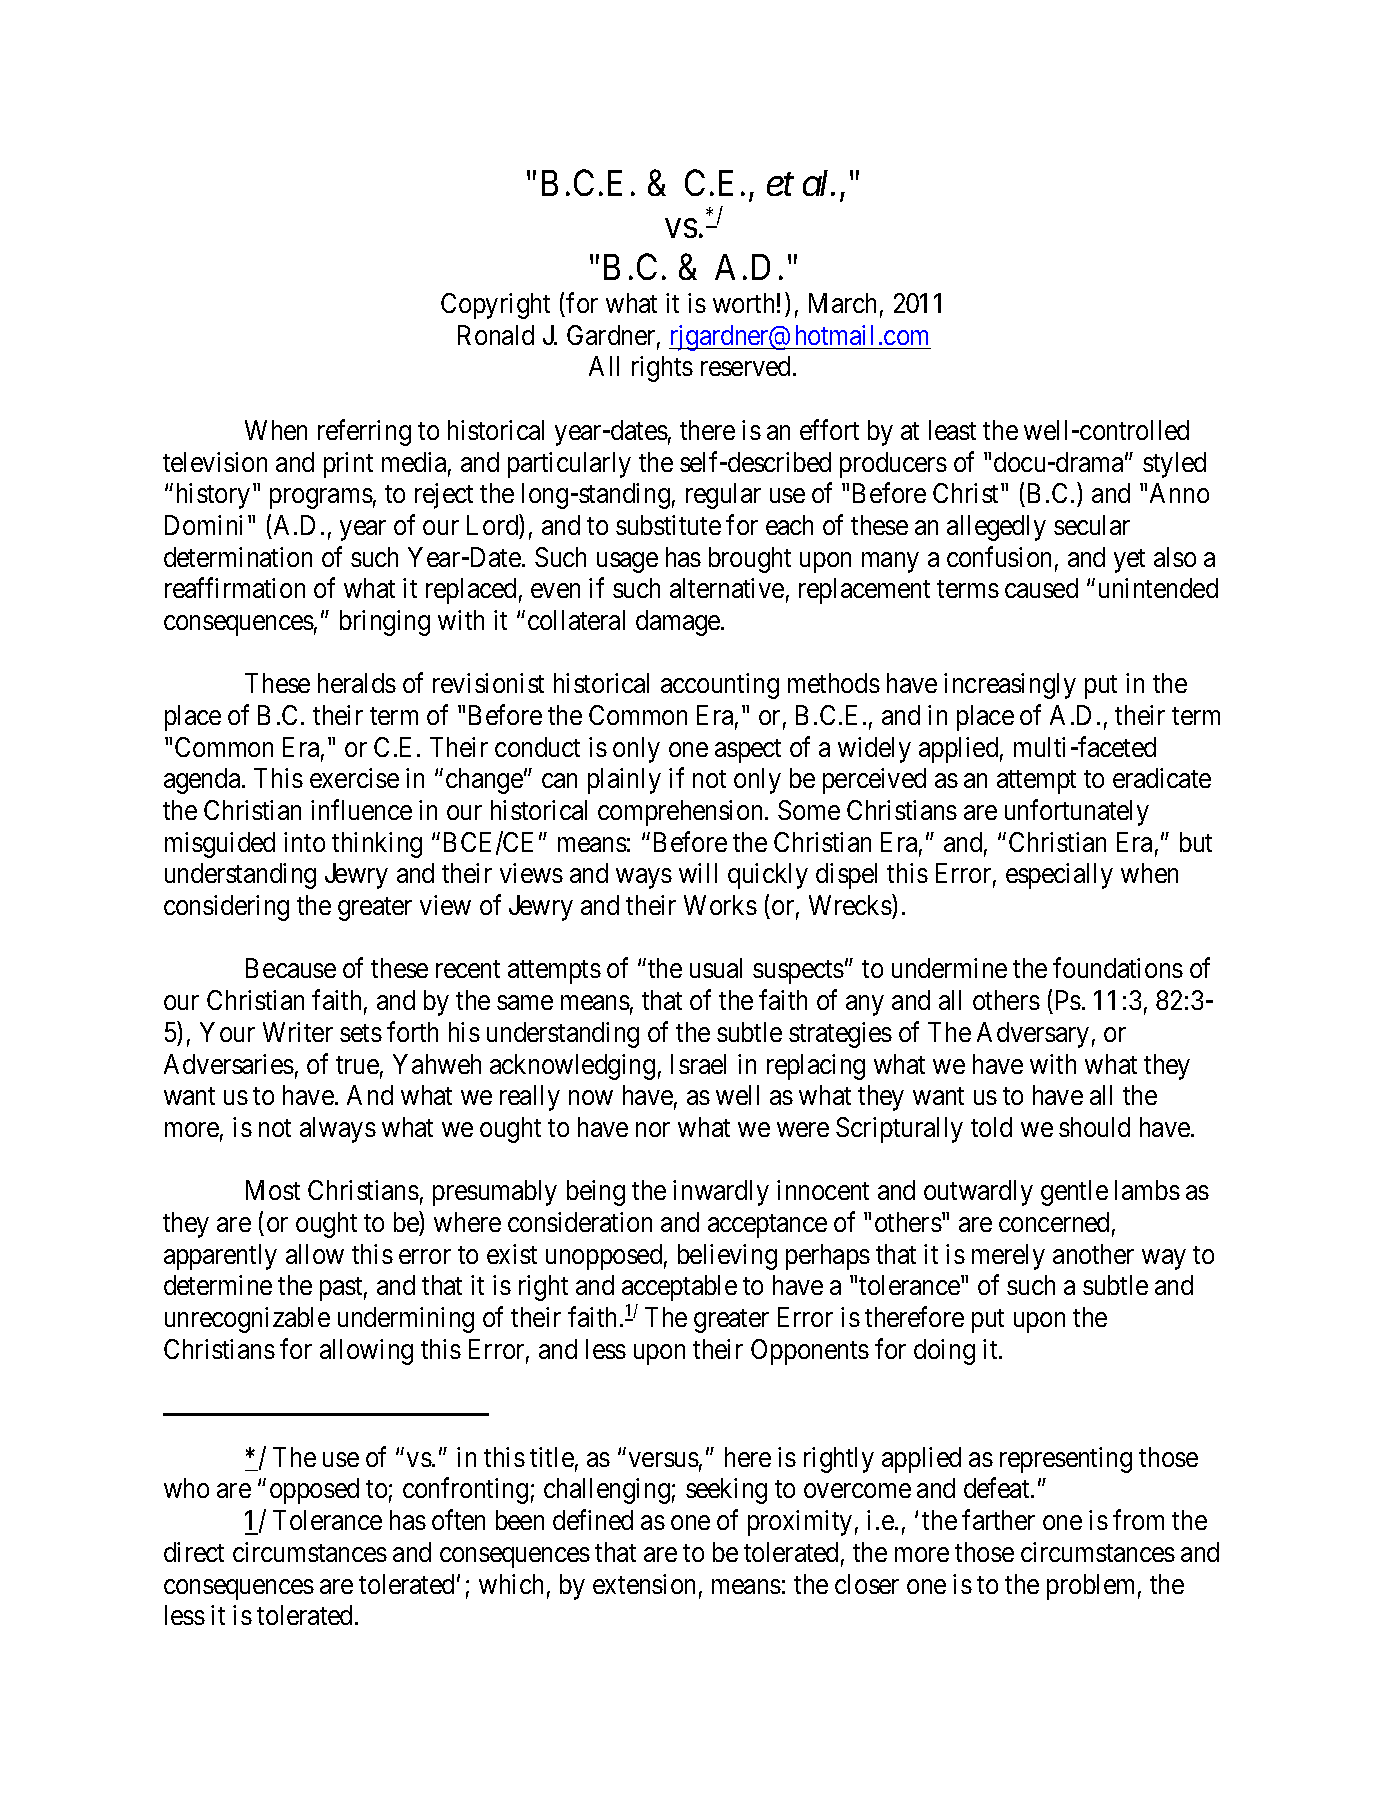  I want to click on extension, so click(644, 1584).
